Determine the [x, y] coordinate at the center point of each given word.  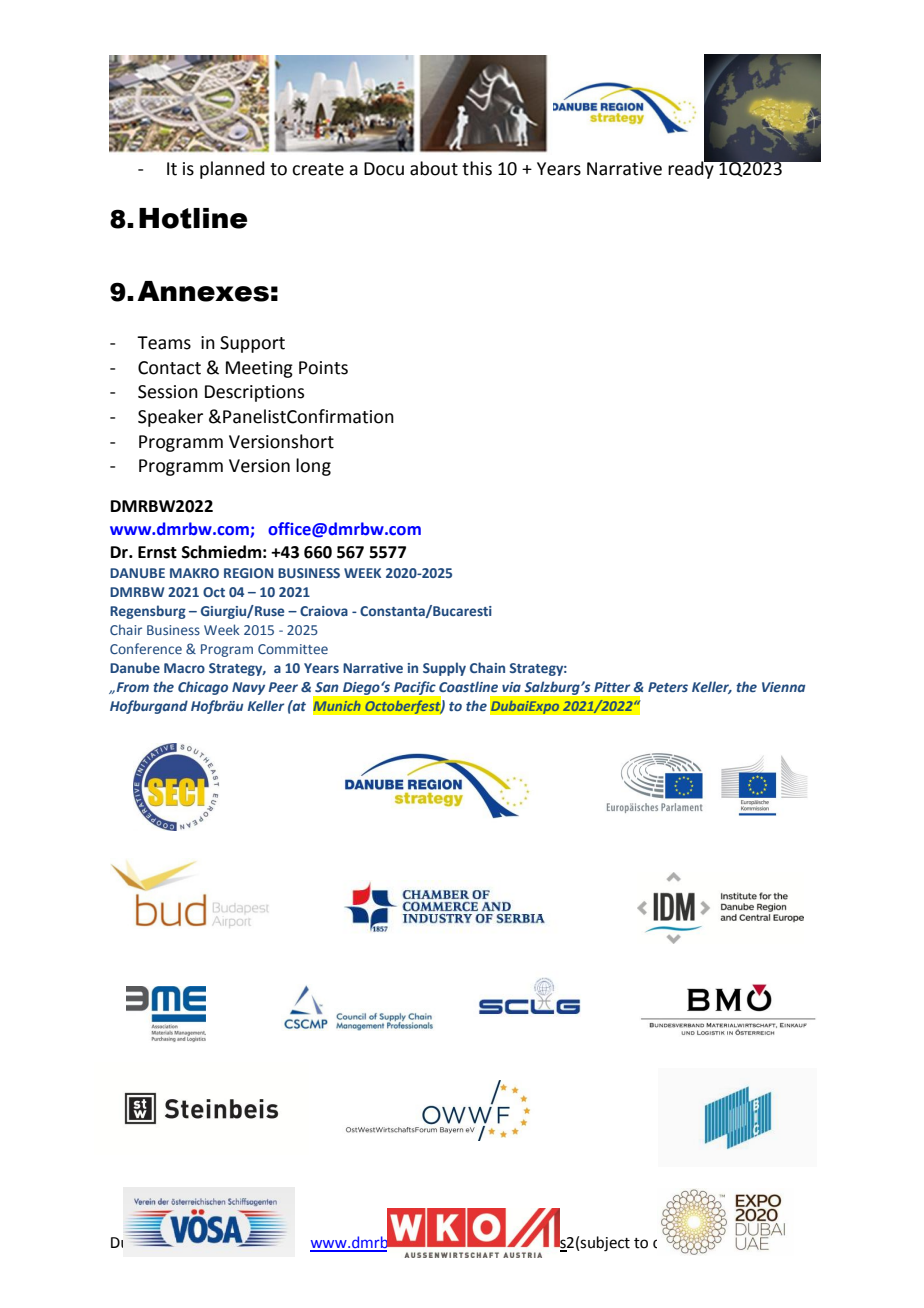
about [434, 168]
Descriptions [254, 393]
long [313, 467]
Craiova [324, 611]
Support [252, 344]
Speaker [170, 418]
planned [232, 170]
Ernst [157, 552]
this [477, 168]
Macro [184, 668]
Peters [668, 687]
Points [323, 368]
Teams [164, 343]
